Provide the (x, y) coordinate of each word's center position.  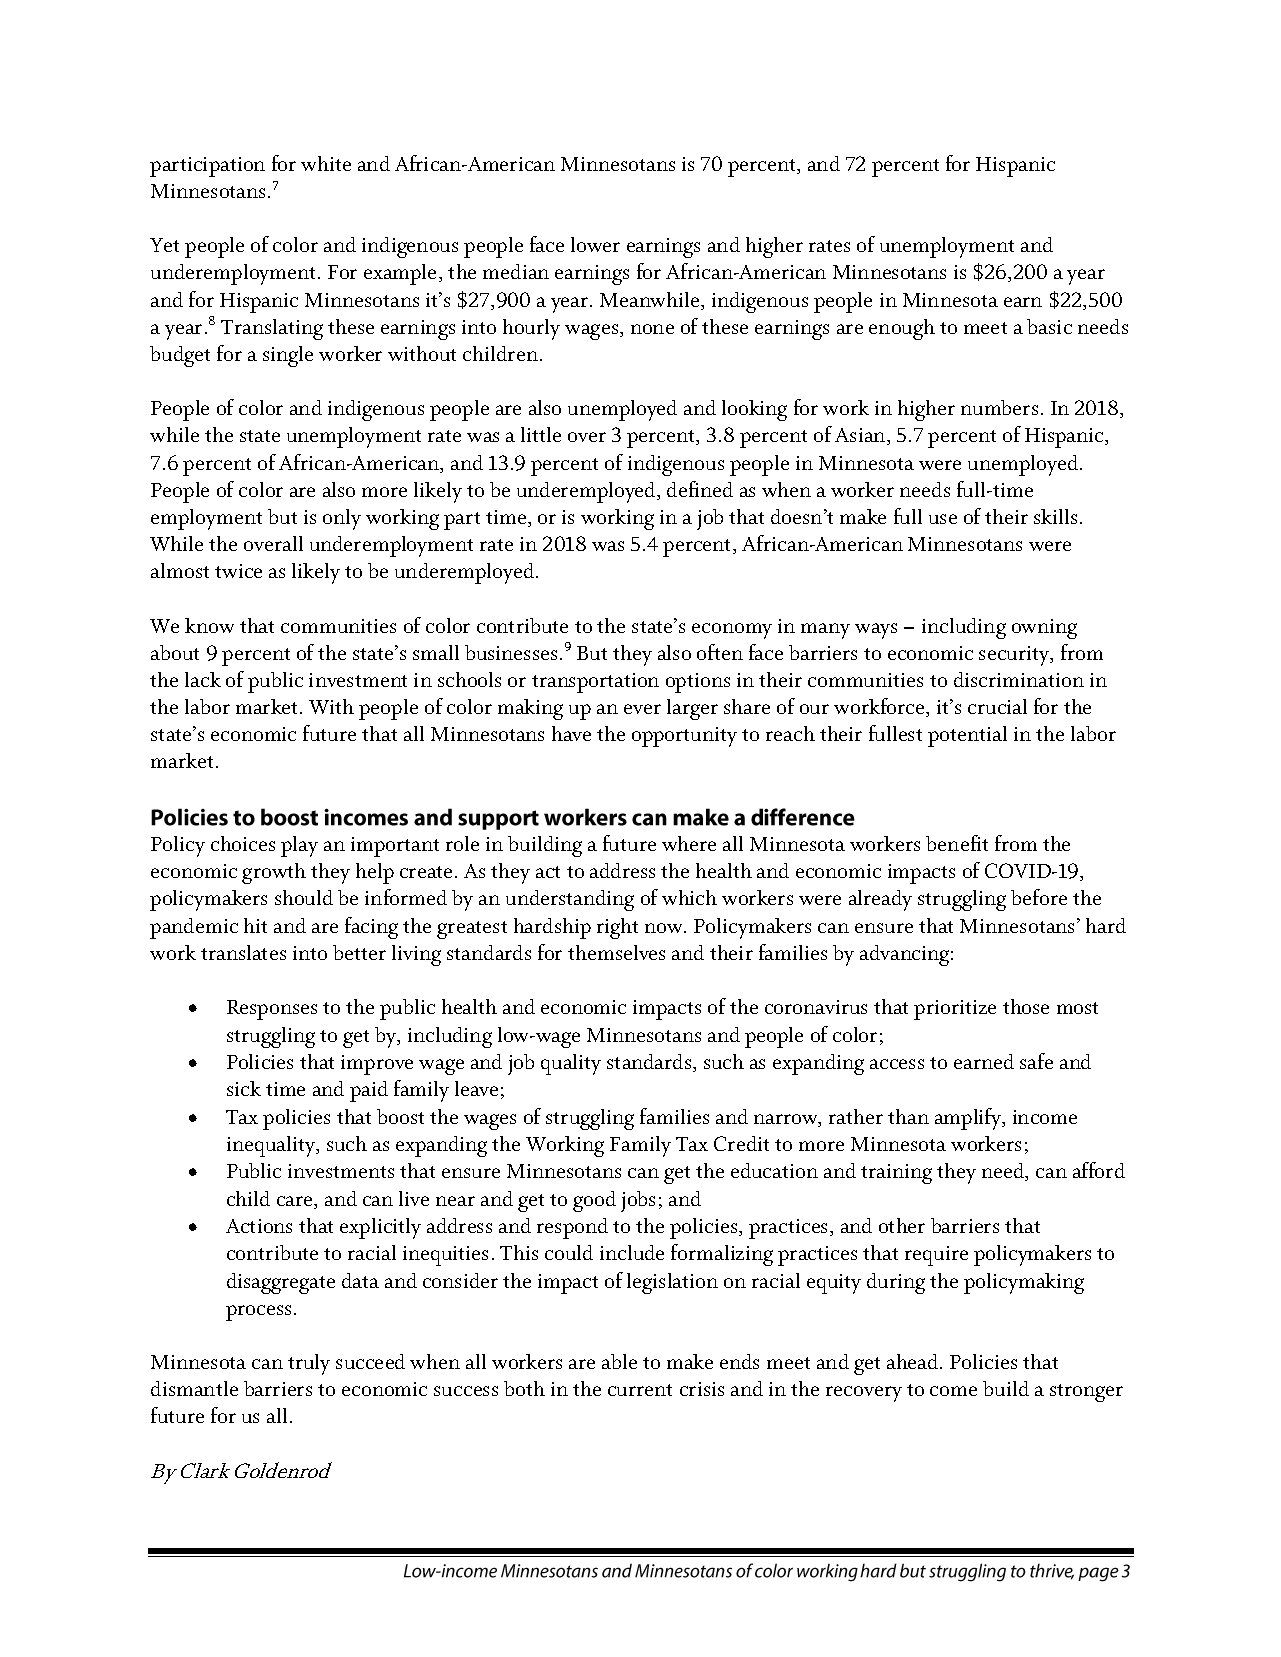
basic (1049, 326)
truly (309, 1364)
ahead (914, 1361)
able (619, 1361)
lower (595, 244)
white (326, 163)
